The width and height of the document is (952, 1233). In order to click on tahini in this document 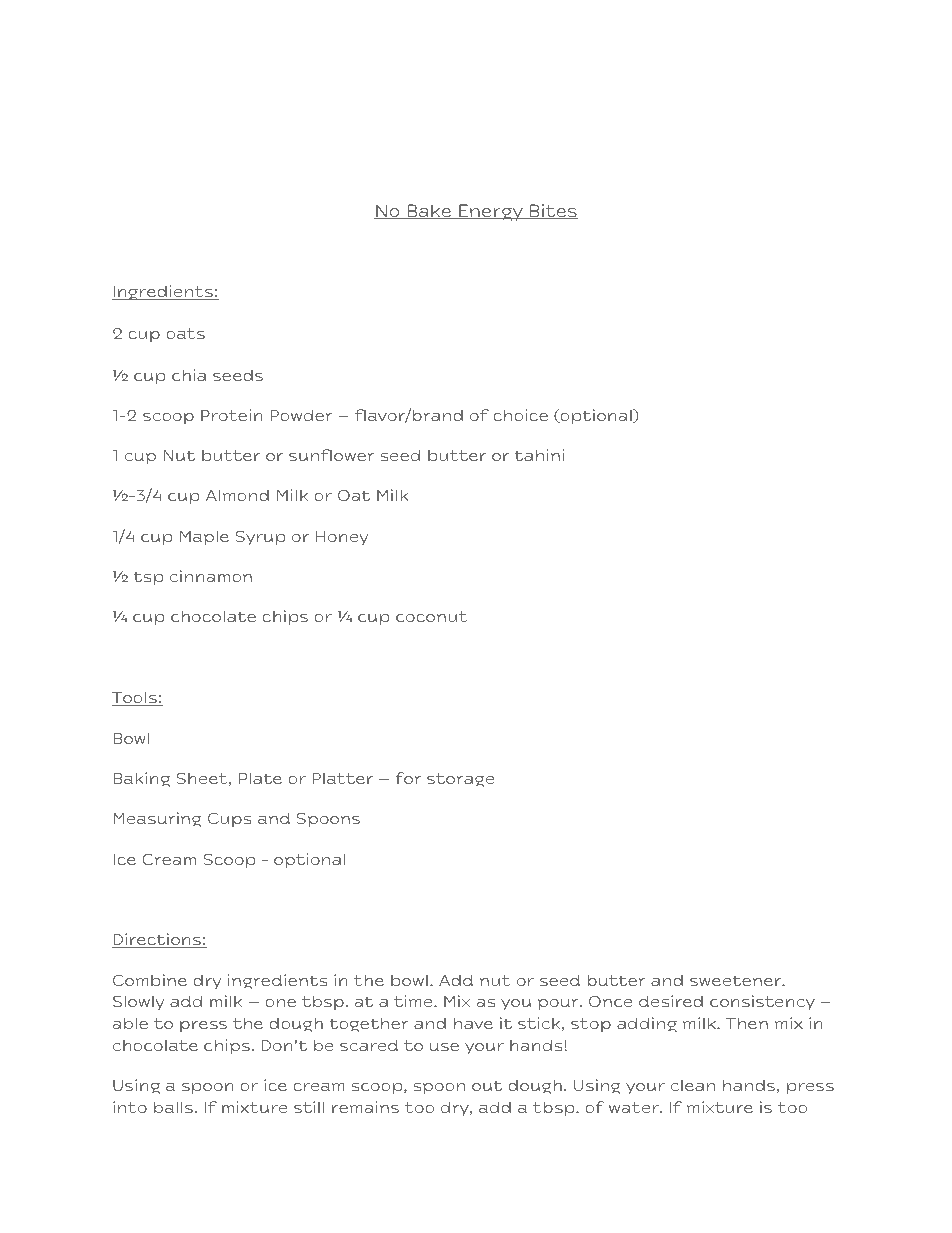, I will do `click(539, 455)`.
